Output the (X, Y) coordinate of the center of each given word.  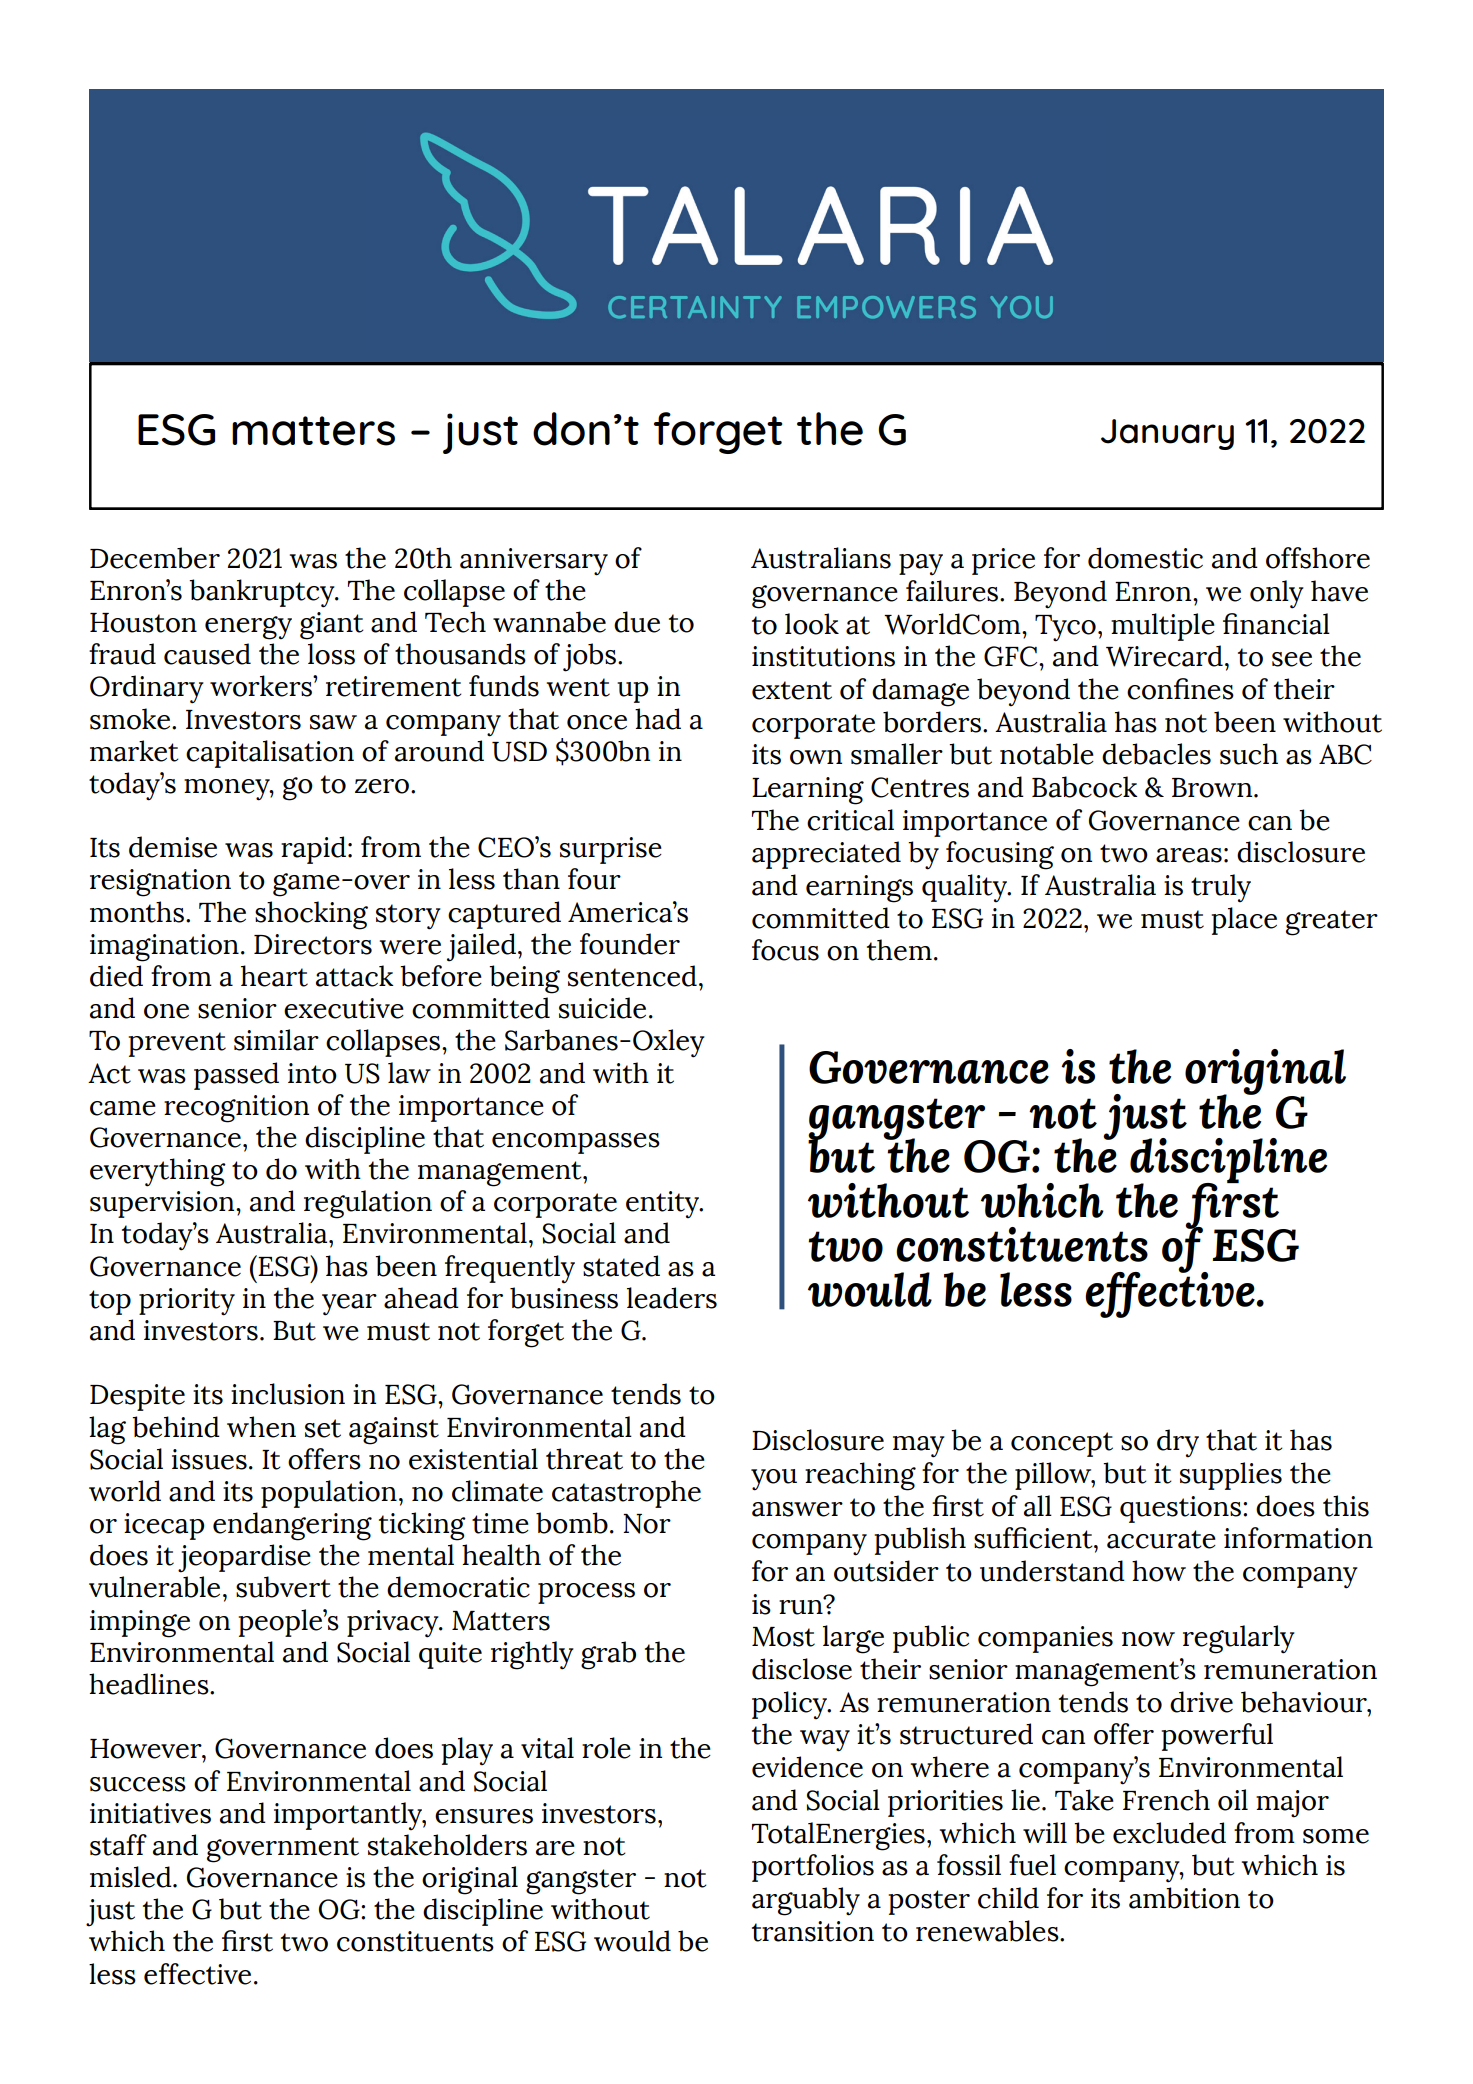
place (1244, 921)
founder (630, 944)
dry (1178, 1443)
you (774, 1480)
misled (132, 1877)
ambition (1184, 1898)
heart (274, 976)
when (261, 1427)
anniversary (534, 562)
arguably (806, 1901)
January (1167, 434)
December (155, 558)
